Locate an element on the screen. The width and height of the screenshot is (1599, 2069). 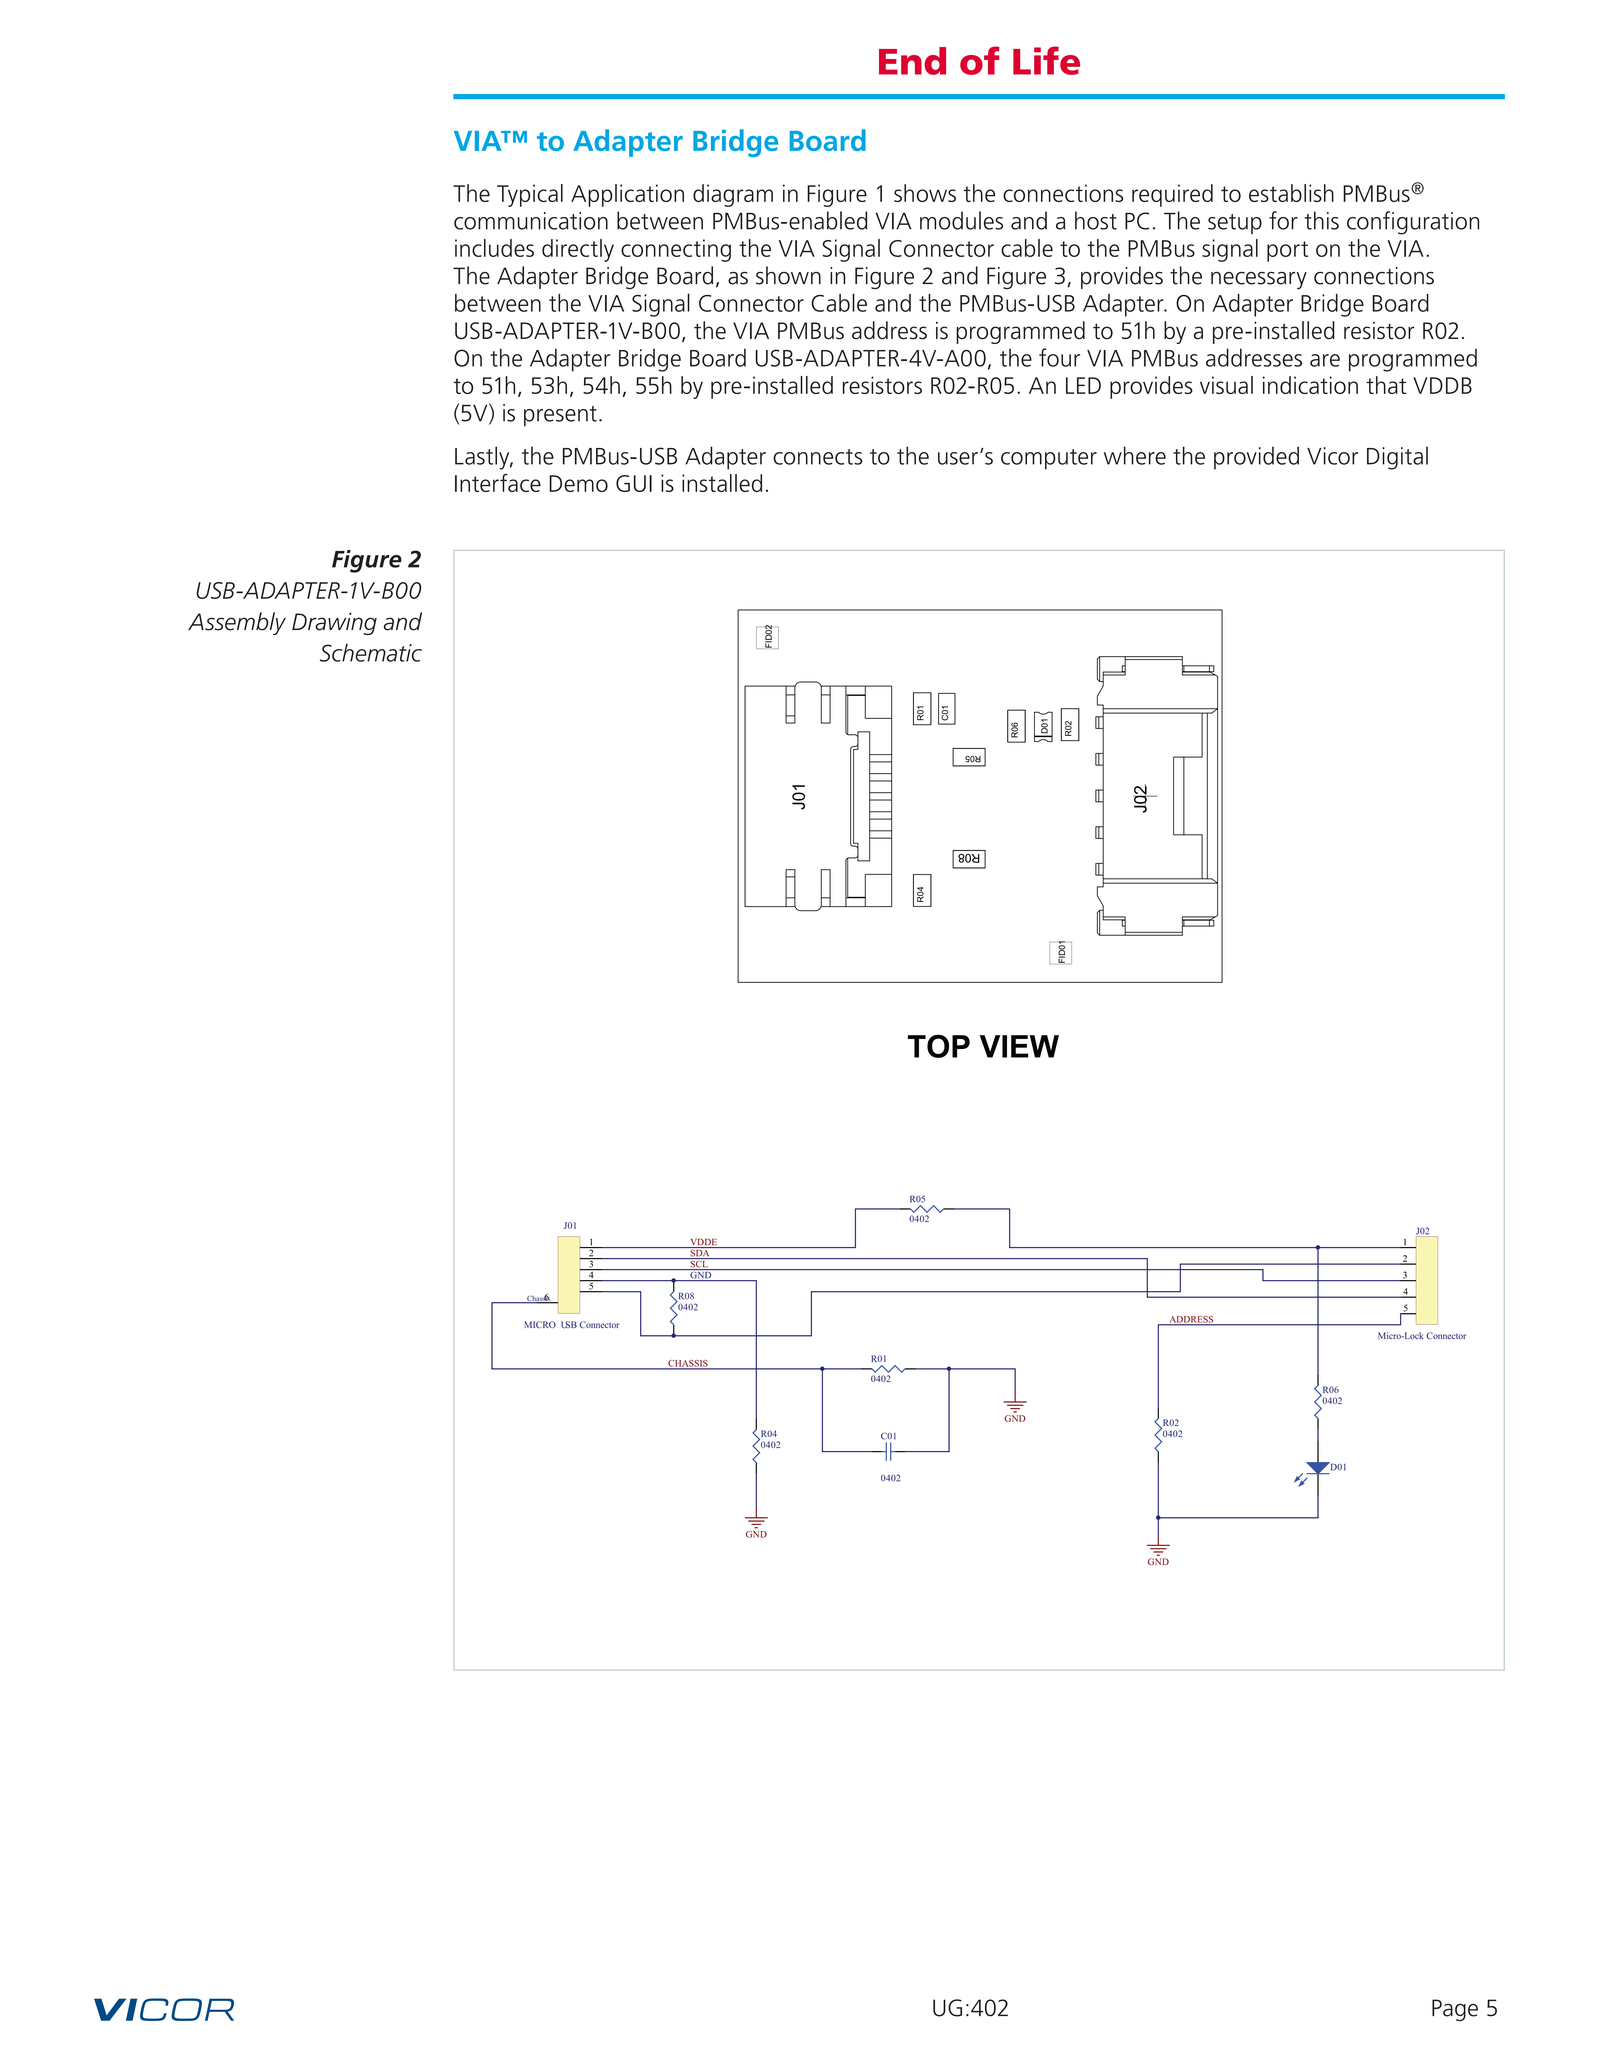
Demo is located at coordinates (578, 483).
